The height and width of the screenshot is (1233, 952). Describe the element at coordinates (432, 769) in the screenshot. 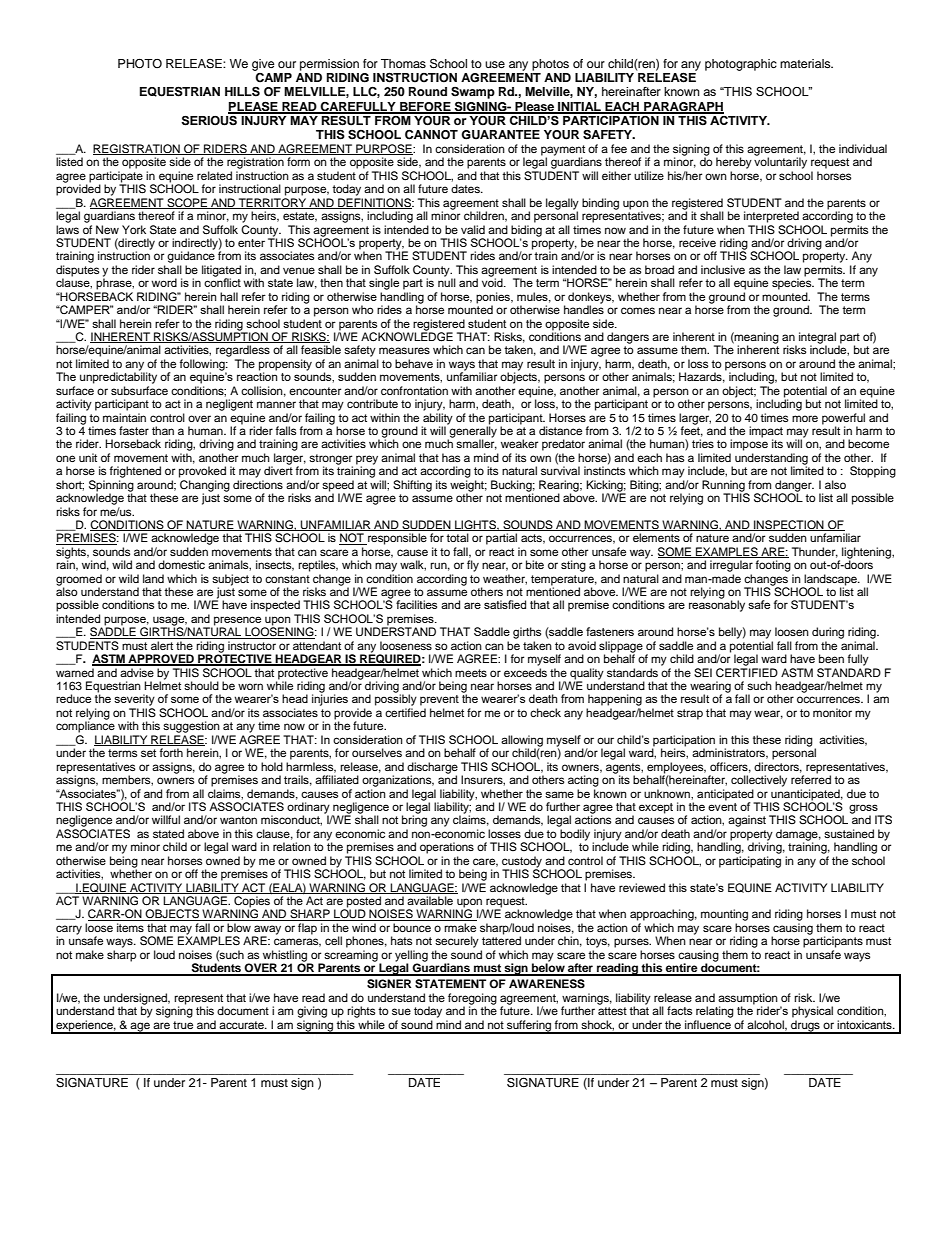

I see `discharge` at that location.
